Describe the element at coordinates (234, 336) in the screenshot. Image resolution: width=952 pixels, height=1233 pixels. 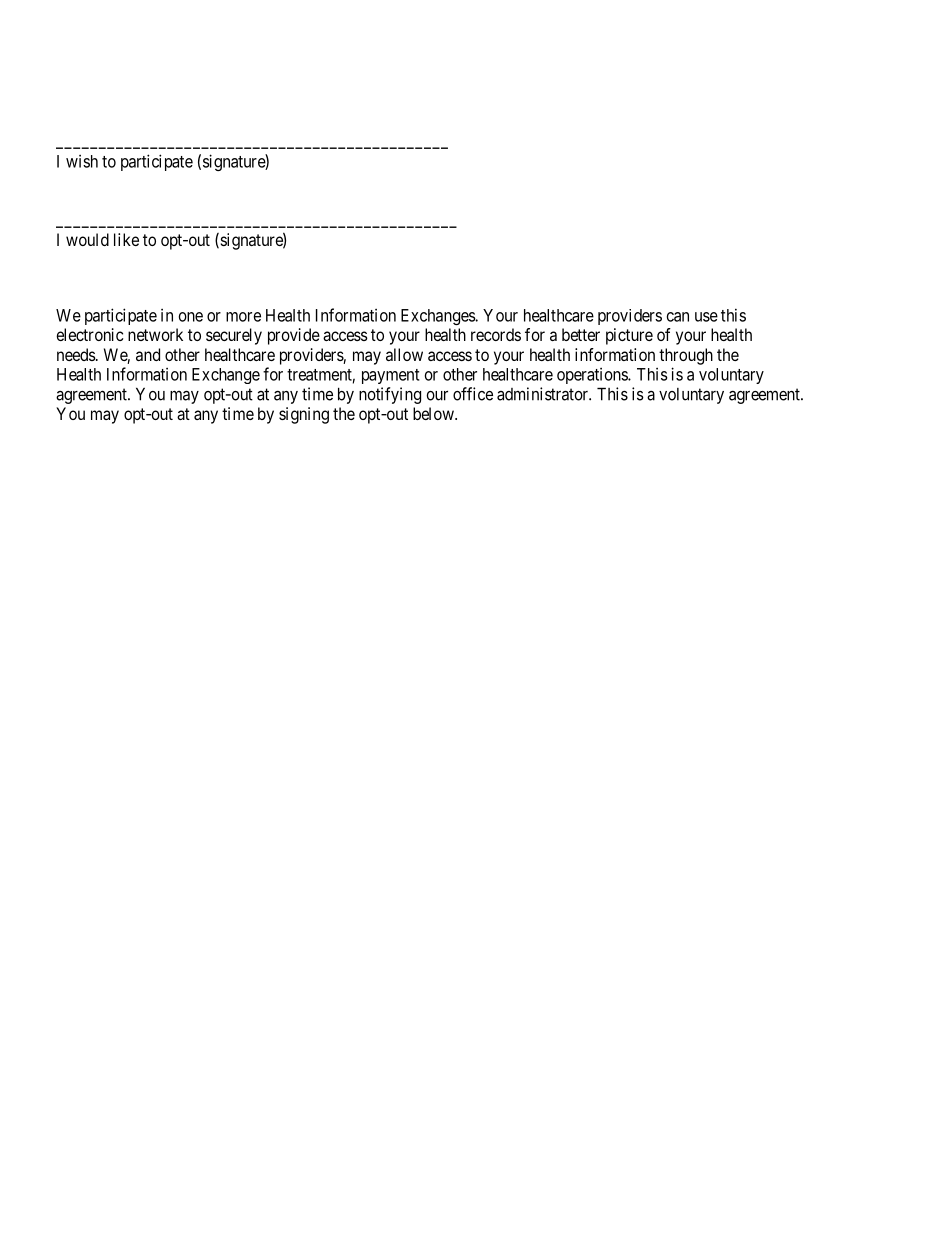
I see `securely` at that location.
